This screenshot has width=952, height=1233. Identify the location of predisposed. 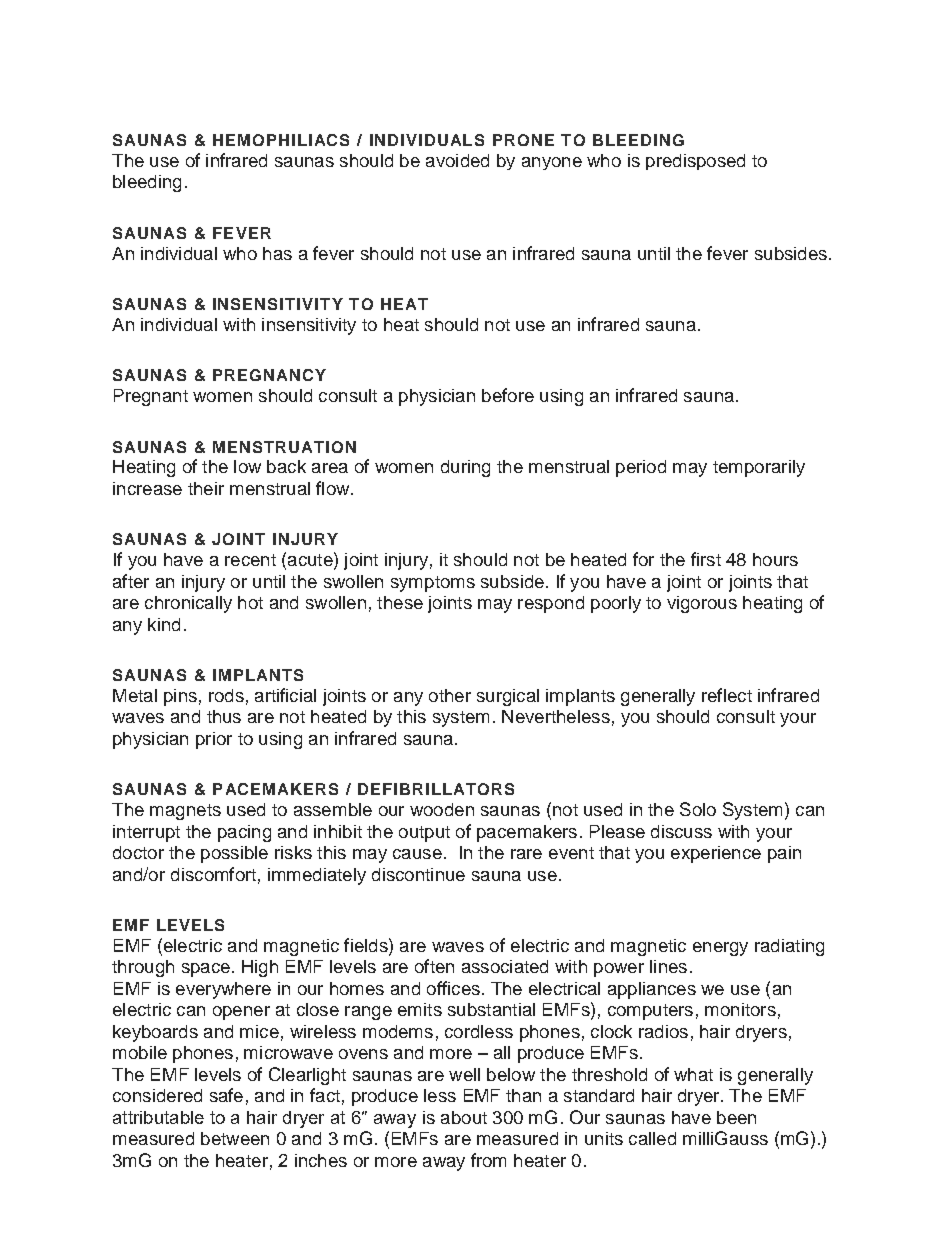
(695, 162).
